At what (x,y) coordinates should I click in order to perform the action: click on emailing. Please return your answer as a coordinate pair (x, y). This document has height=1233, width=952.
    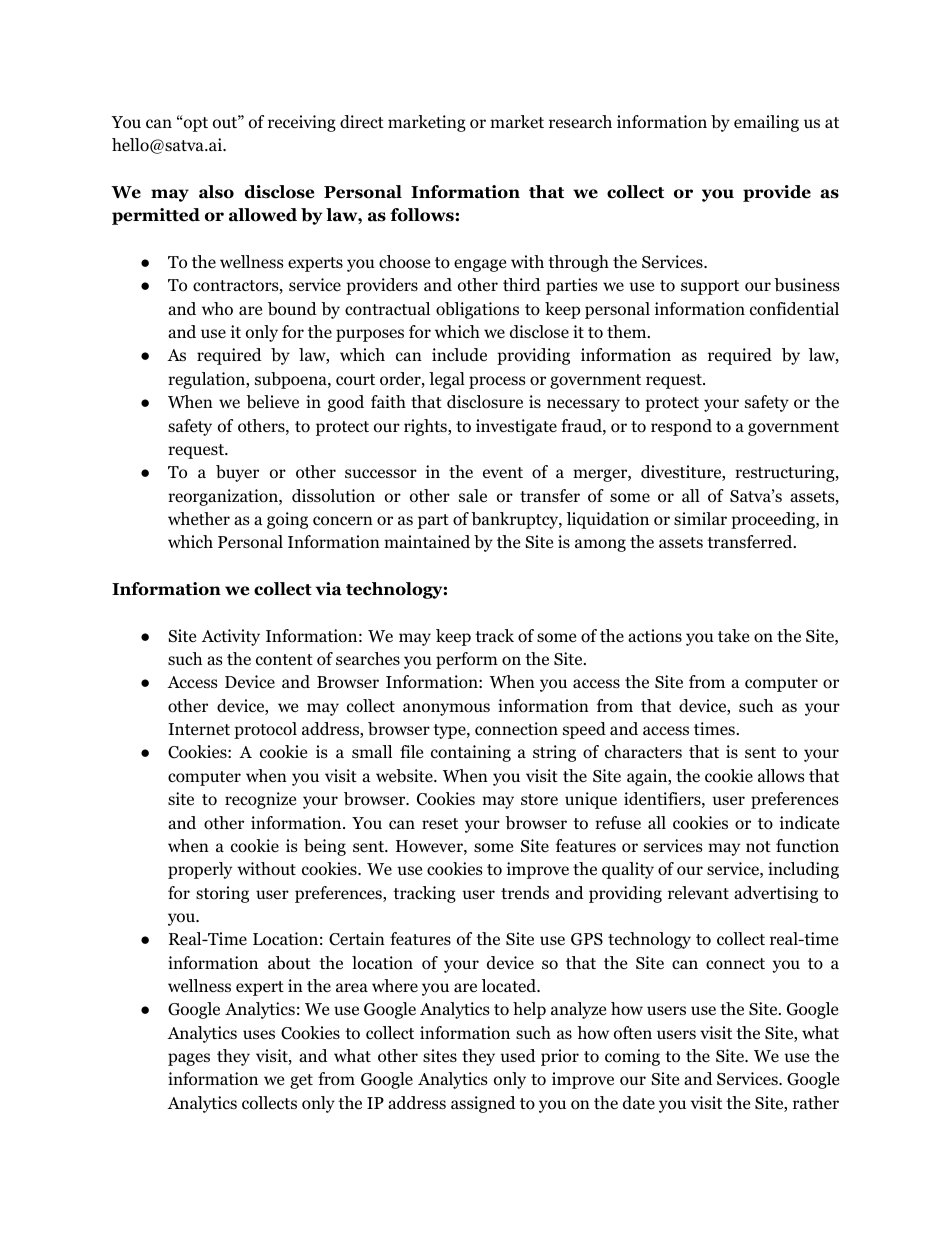
    Looking at the image, I should click on (766, 123).
